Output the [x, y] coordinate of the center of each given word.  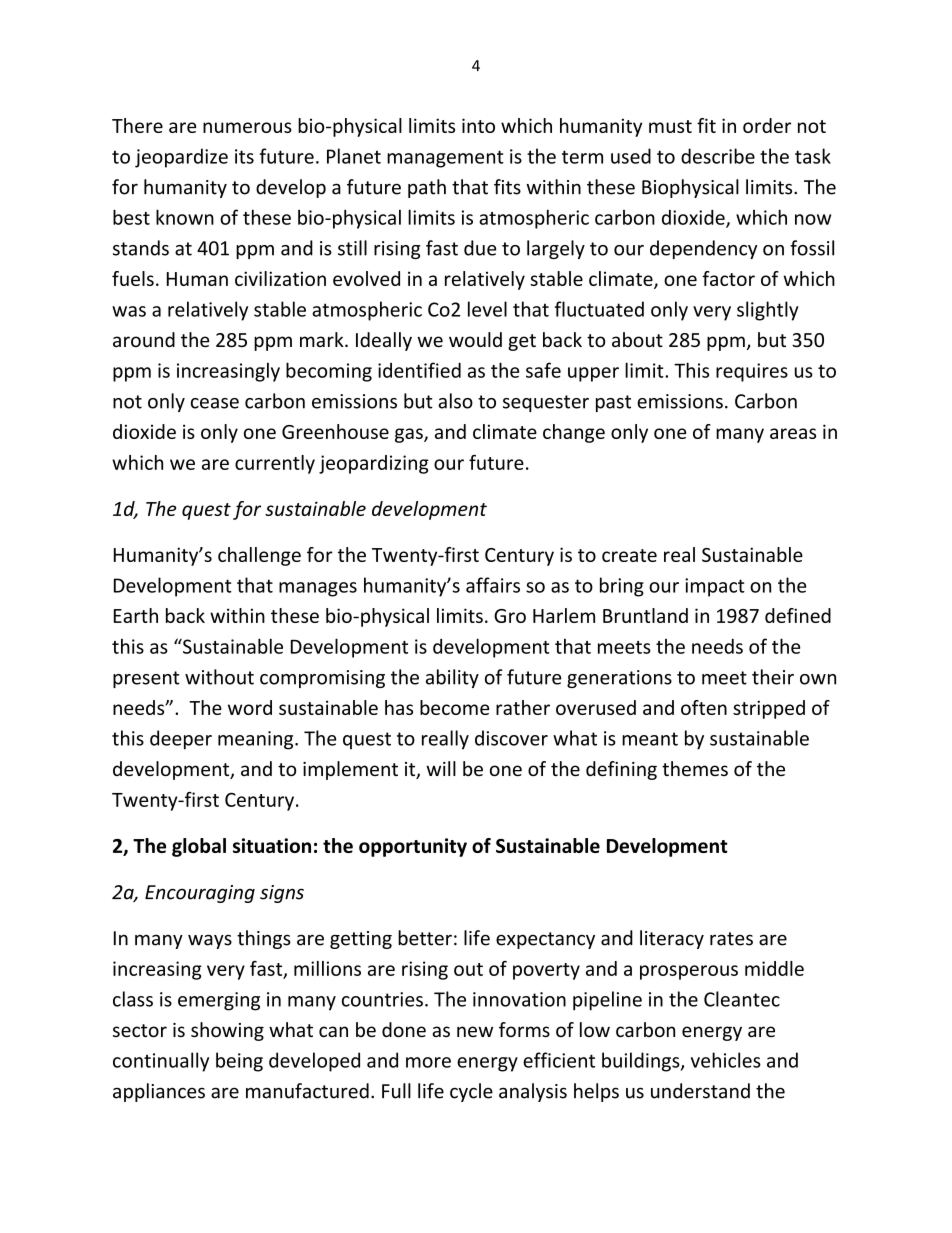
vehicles [726, 1060]
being [239, 1062]
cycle [471, 1092]
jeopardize [181, 158]
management [445, 159]
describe [718, 156]
